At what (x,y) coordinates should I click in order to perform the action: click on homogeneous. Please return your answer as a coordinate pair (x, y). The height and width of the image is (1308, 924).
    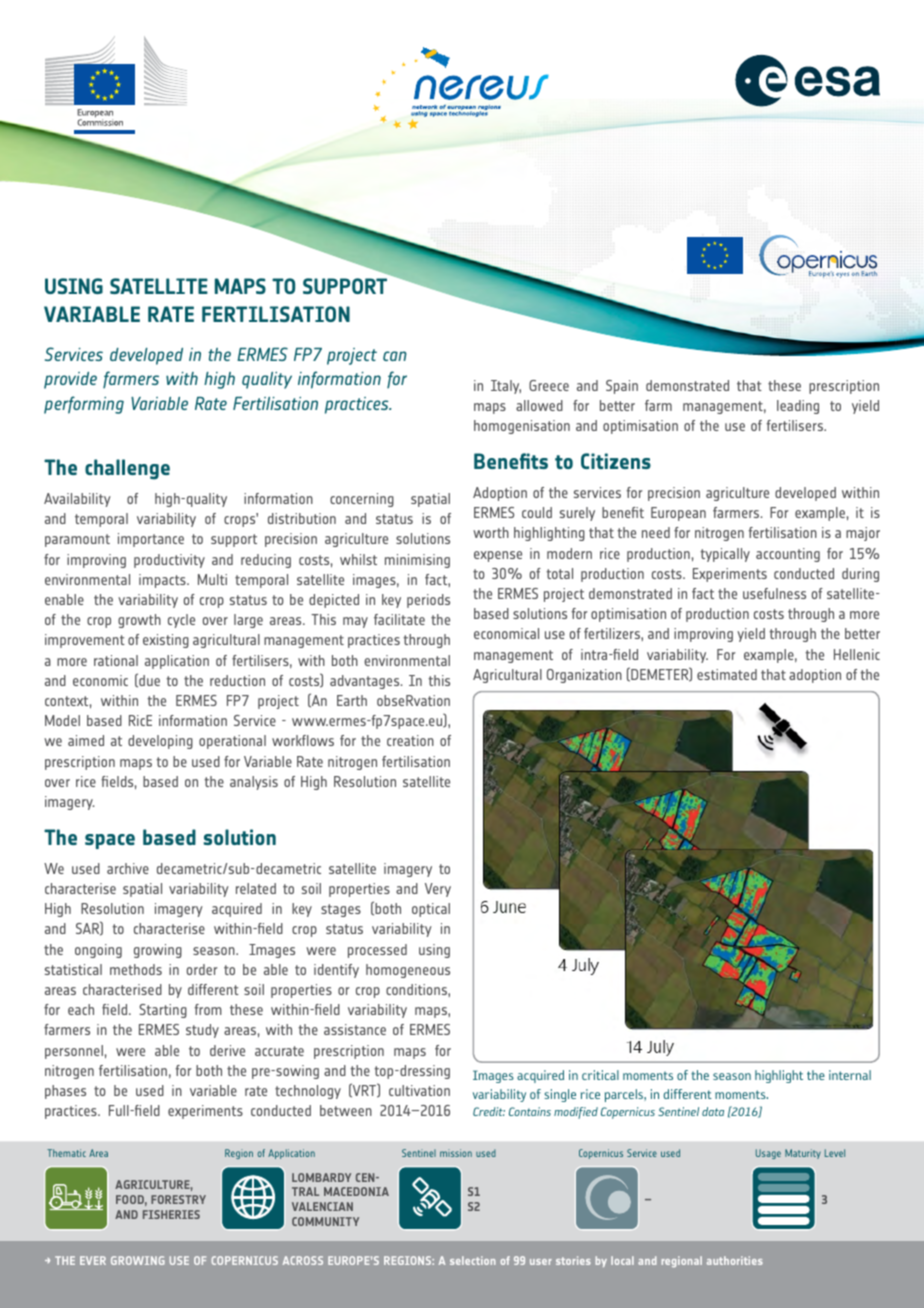
    Looking at the image, I should click on (408, 971).
